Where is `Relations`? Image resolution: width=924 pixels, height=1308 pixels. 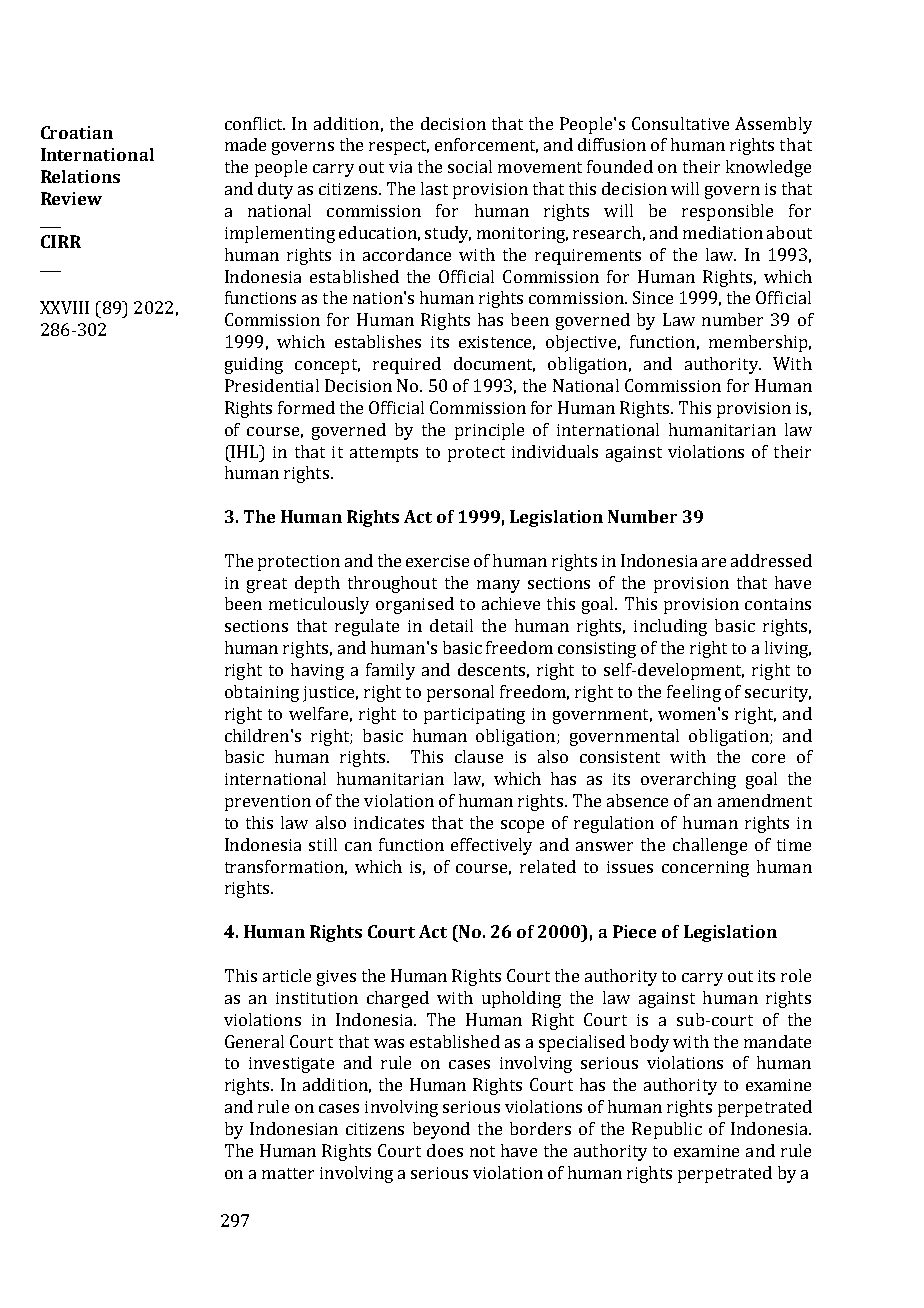 Relations is located at coordinates (80, 176).
